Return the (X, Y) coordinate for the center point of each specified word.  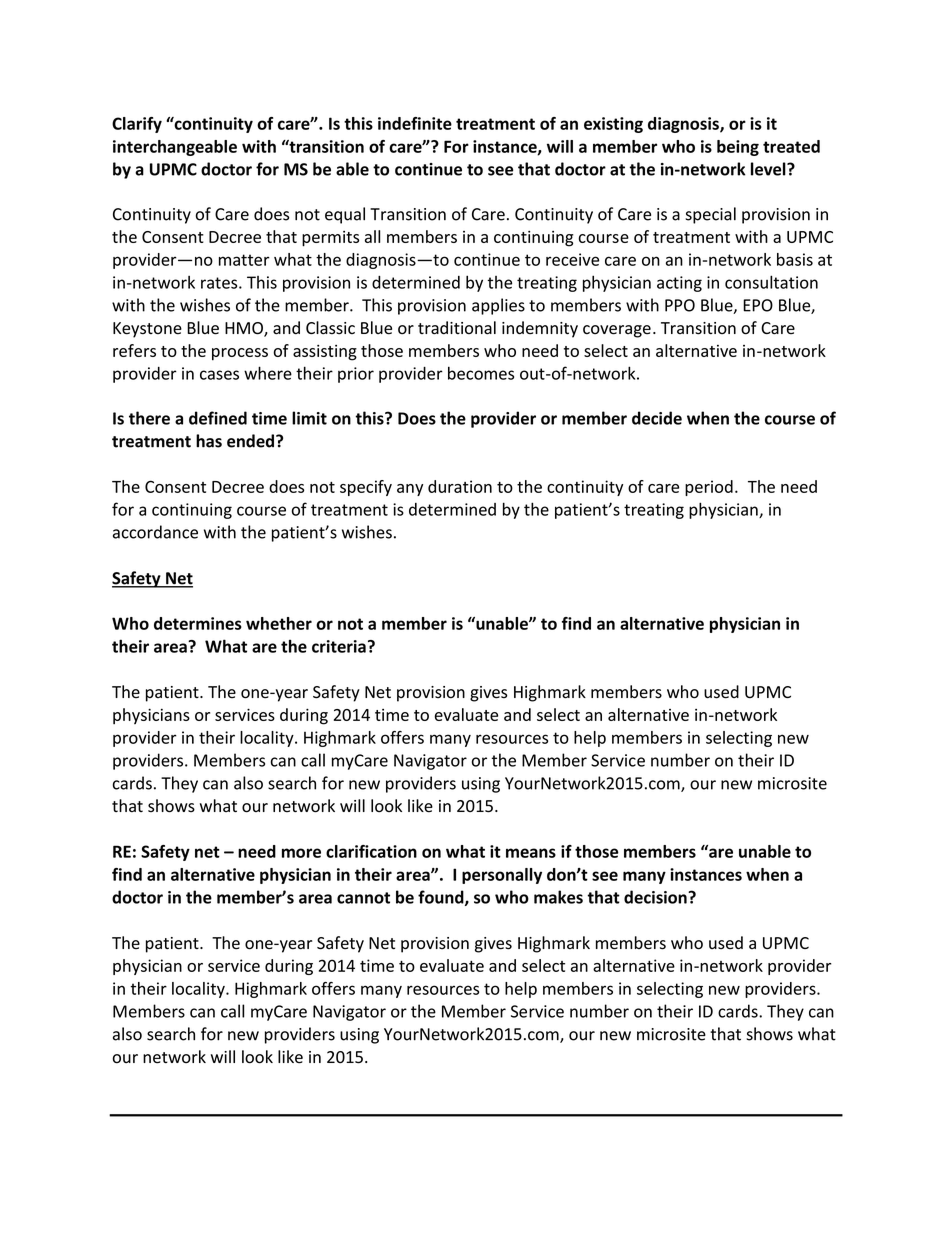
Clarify (137, 125)
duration (460, 486)
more (301, 853)
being (738, 148)
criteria (339, 646)
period (709, 488)
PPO (680, 305)
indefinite (415, 123)
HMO (245, 329)
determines (198, 623)
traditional (457, 328)
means (531, 853)
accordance (155, 532)
